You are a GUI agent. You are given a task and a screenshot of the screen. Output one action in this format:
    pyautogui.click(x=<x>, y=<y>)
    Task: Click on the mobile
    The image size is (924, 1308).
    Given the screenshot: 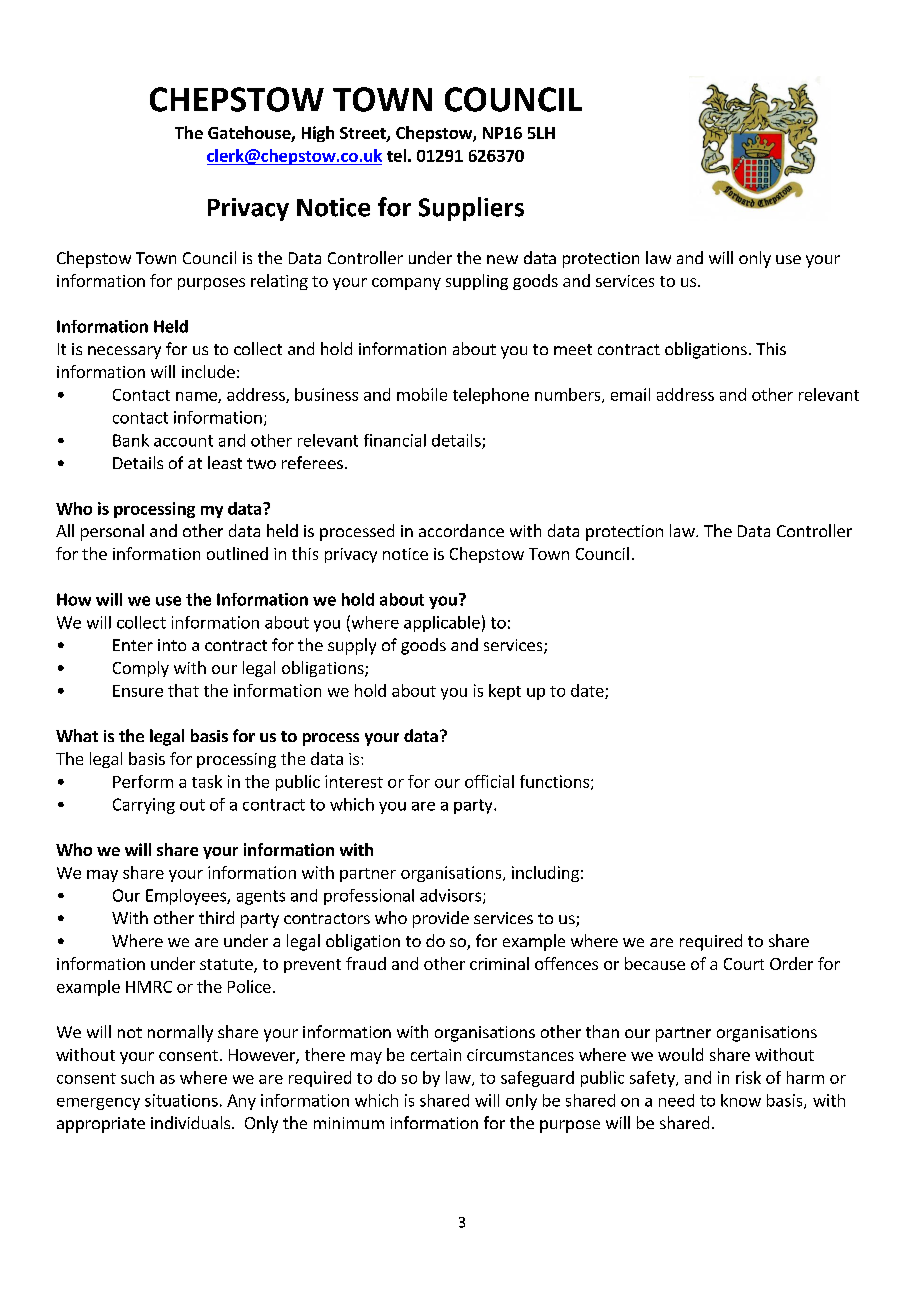 What is the action you would take?
    pyautogui.click(x=422, y=394)
